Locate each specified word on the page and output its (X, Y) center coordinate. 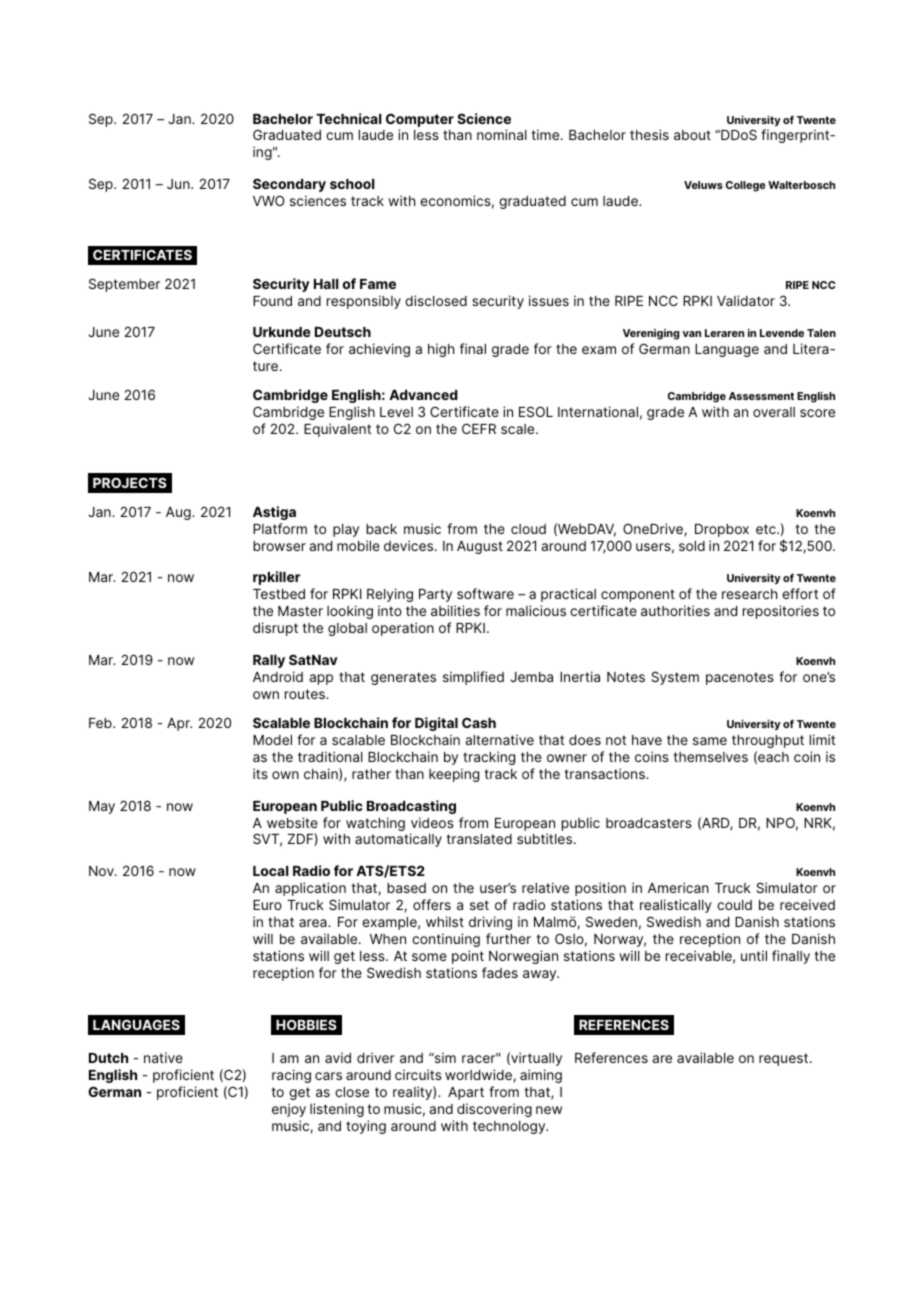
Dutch (108, 1058)
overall (774, 412)
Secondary (289, 185)
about (692, 135)
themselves (711, 757)
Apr (179, 724)
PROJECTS (130, 482)
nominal (502, 134)
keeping (454, 775)
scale (519, 429)
